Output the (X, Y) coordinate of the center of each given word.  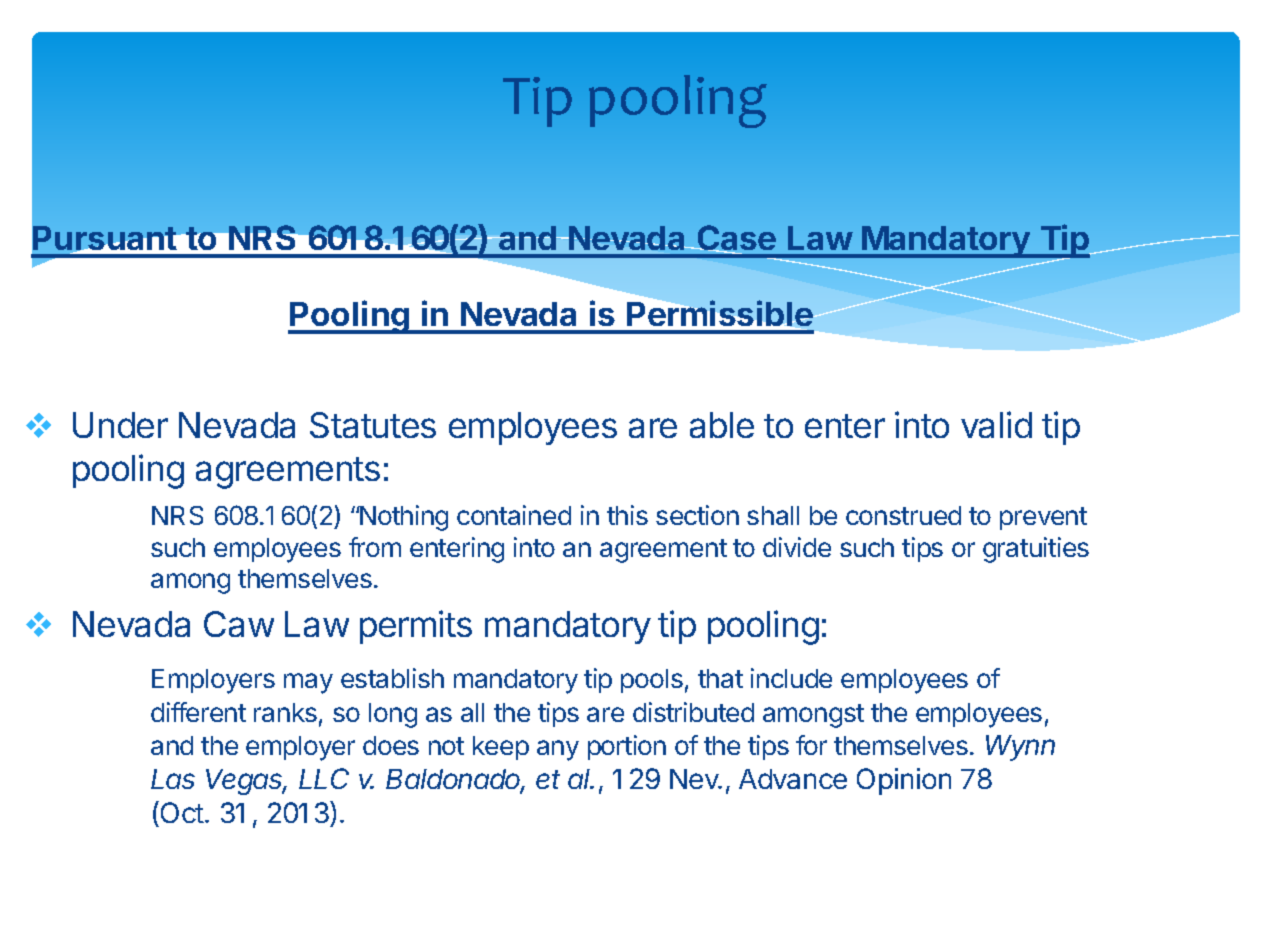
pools (652, 681)
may (308, 683)
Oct (181, 812)
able (722, 425)
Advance (793, 779)
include (791, 678)
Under (120, 425)
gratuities (1036, 550)
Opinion (904, 781)
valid (996, 424)
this (627, 515)
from (375, 547)
